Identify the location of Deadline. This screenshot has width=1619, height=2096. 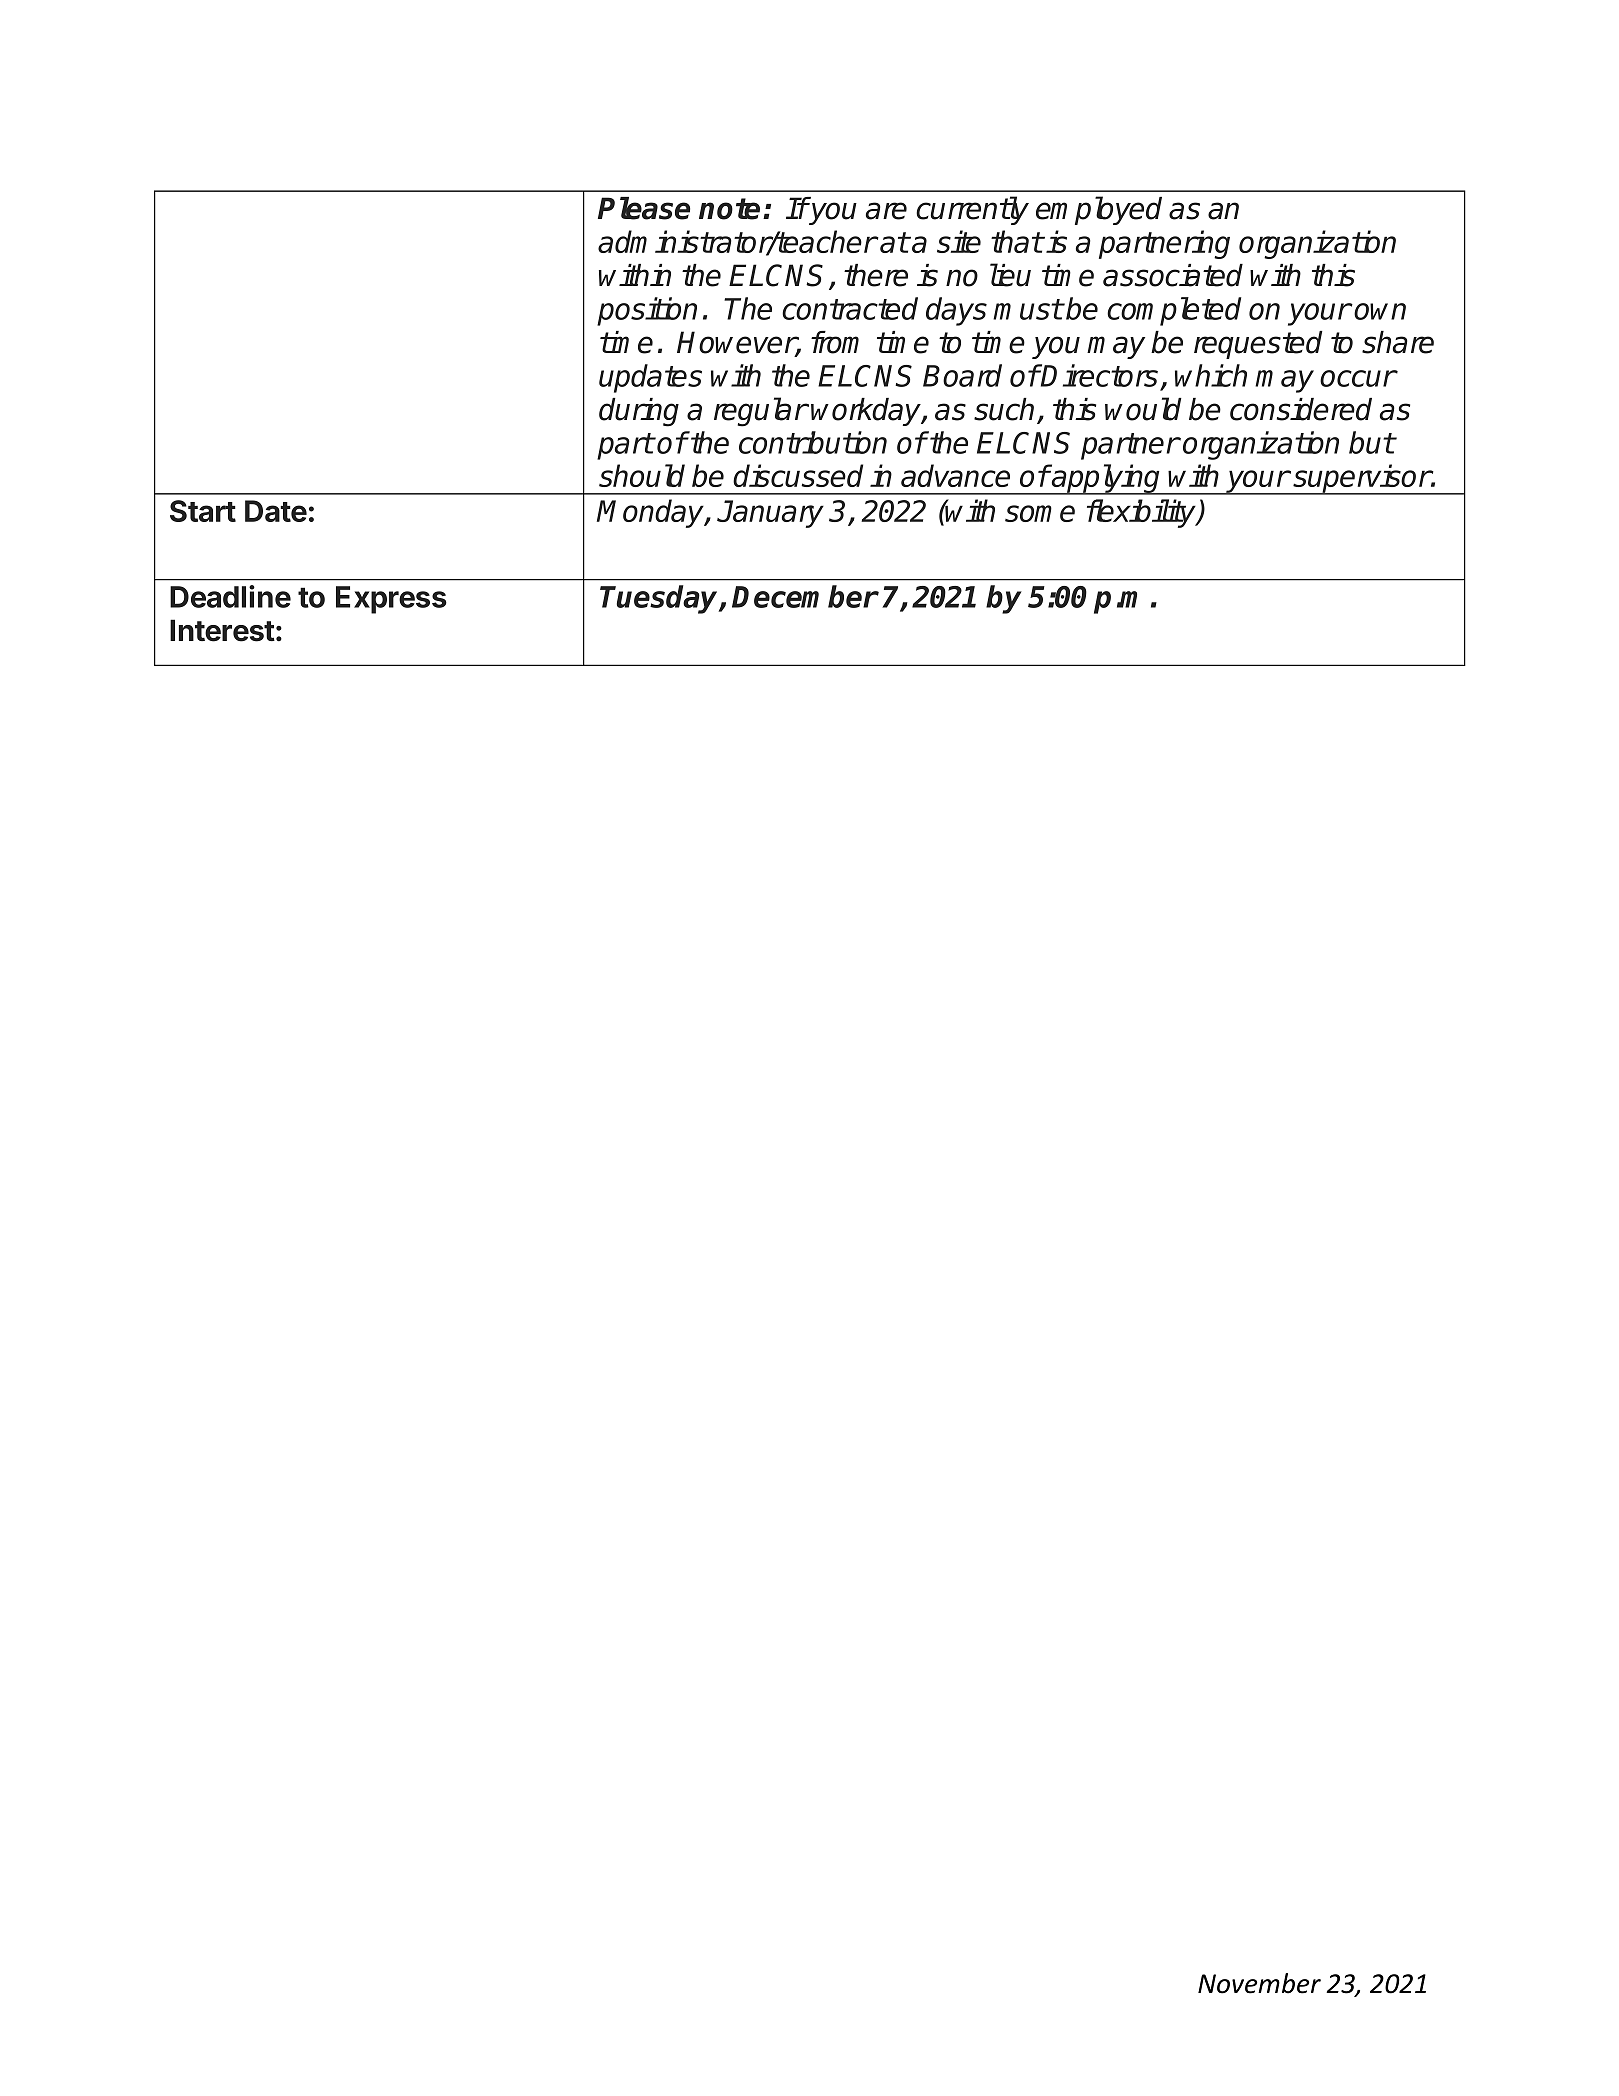
(230, 596).
